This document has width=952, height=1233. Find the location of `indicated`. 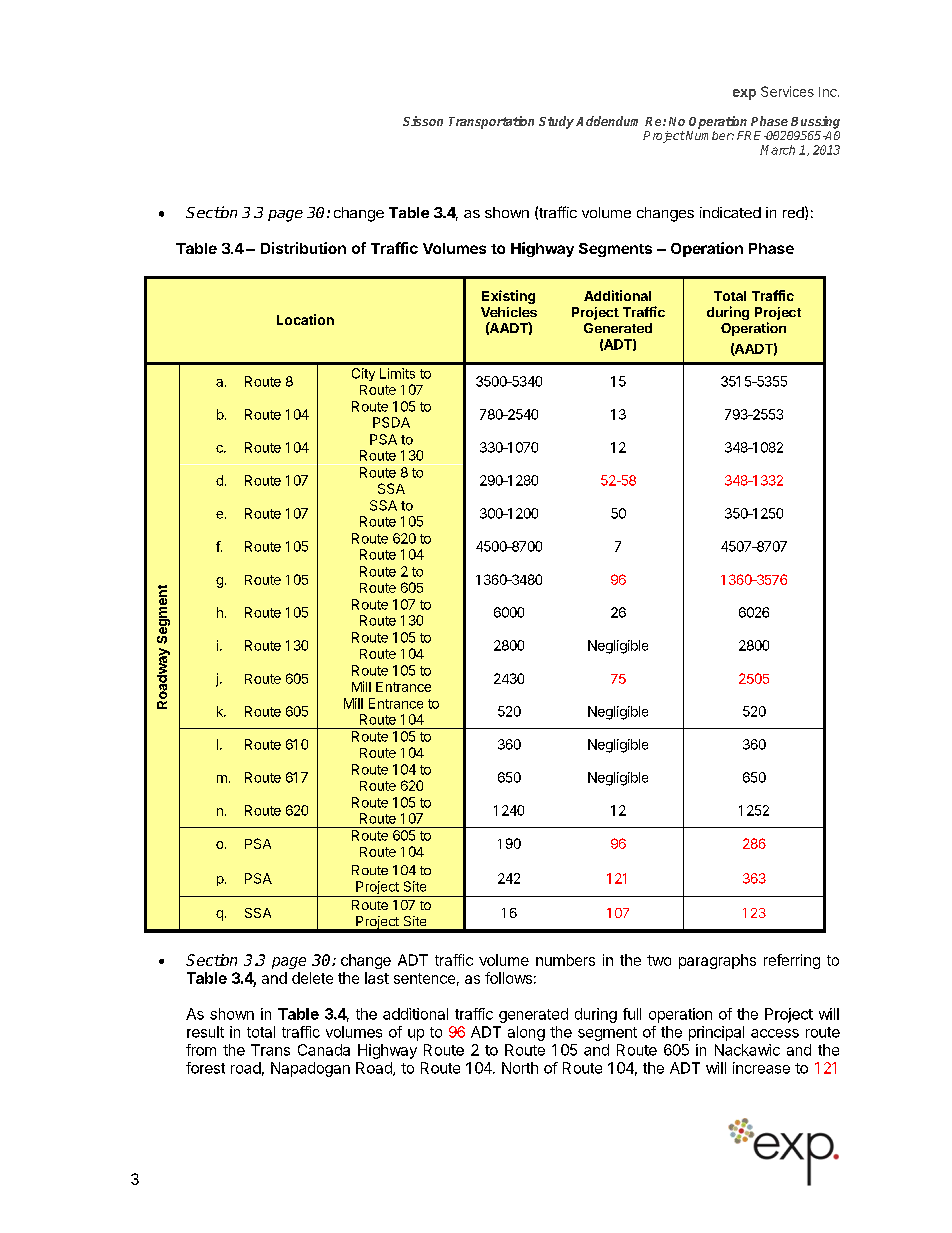

indicated is located at coordinates (730, 212).
